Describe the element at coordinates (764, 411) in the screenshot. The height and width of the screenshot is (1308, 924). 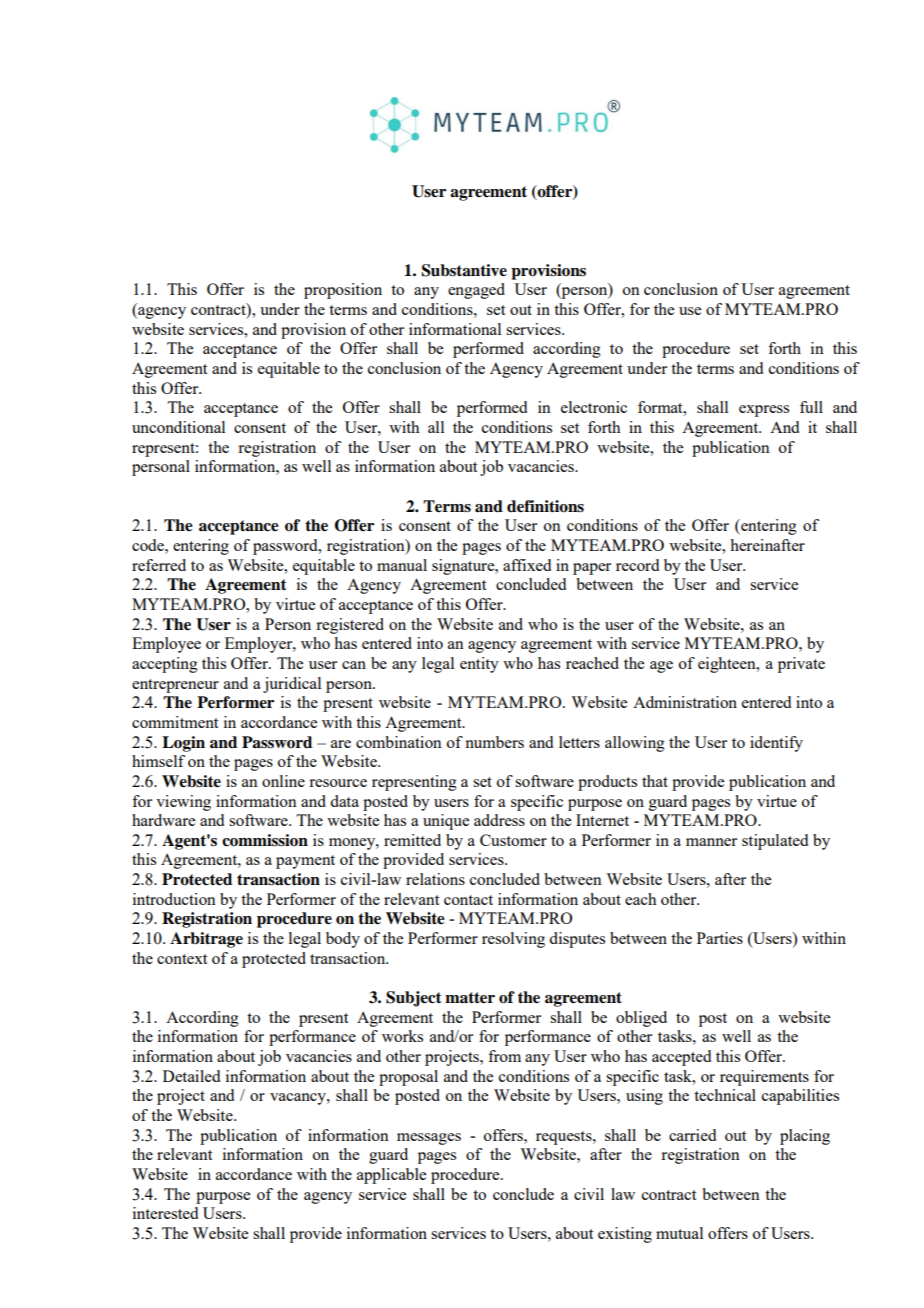
I see `express` at that location.
